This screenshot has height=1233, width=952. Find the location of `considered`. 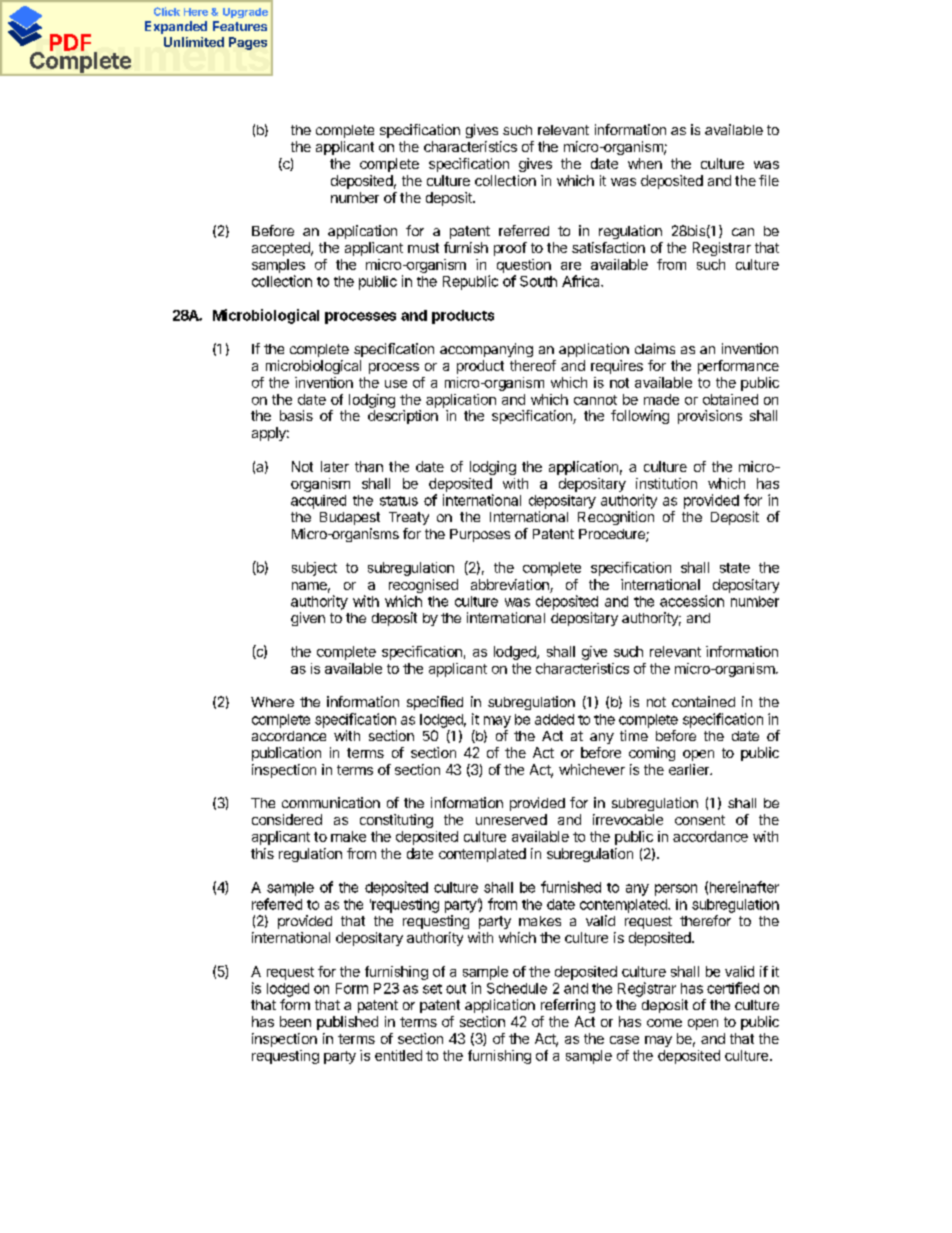

considered is located at coordinates (287, 819).
